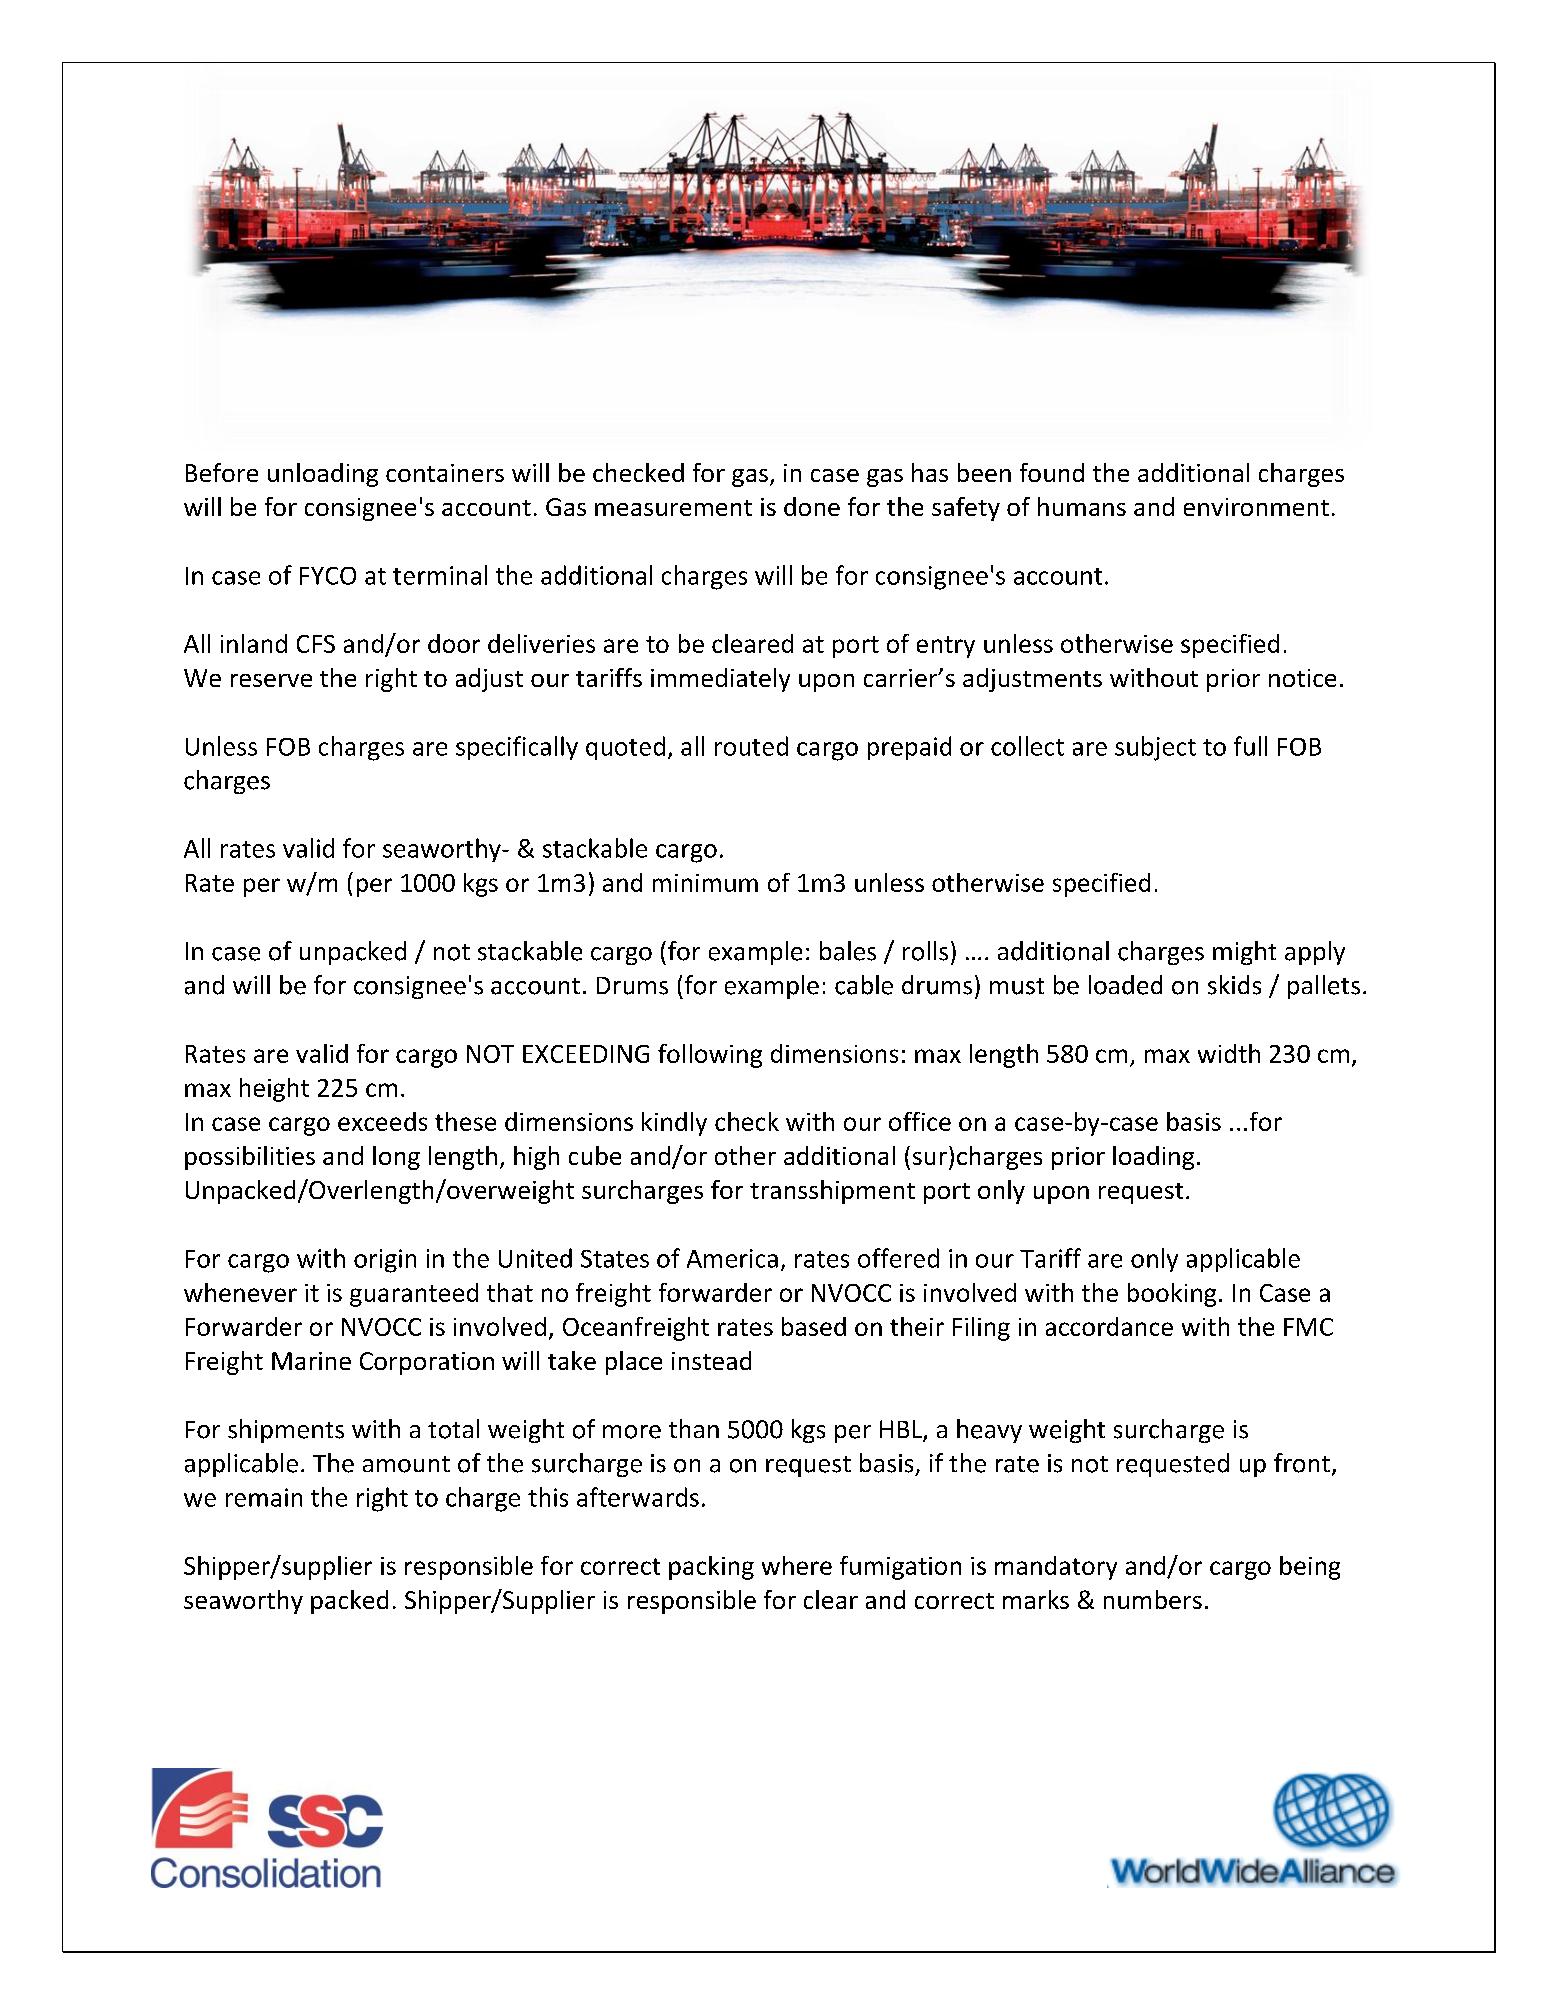 Image resolution: width=1557 pixels, height=2014 pixels. I want to click on width, so click(1229, 1053).
